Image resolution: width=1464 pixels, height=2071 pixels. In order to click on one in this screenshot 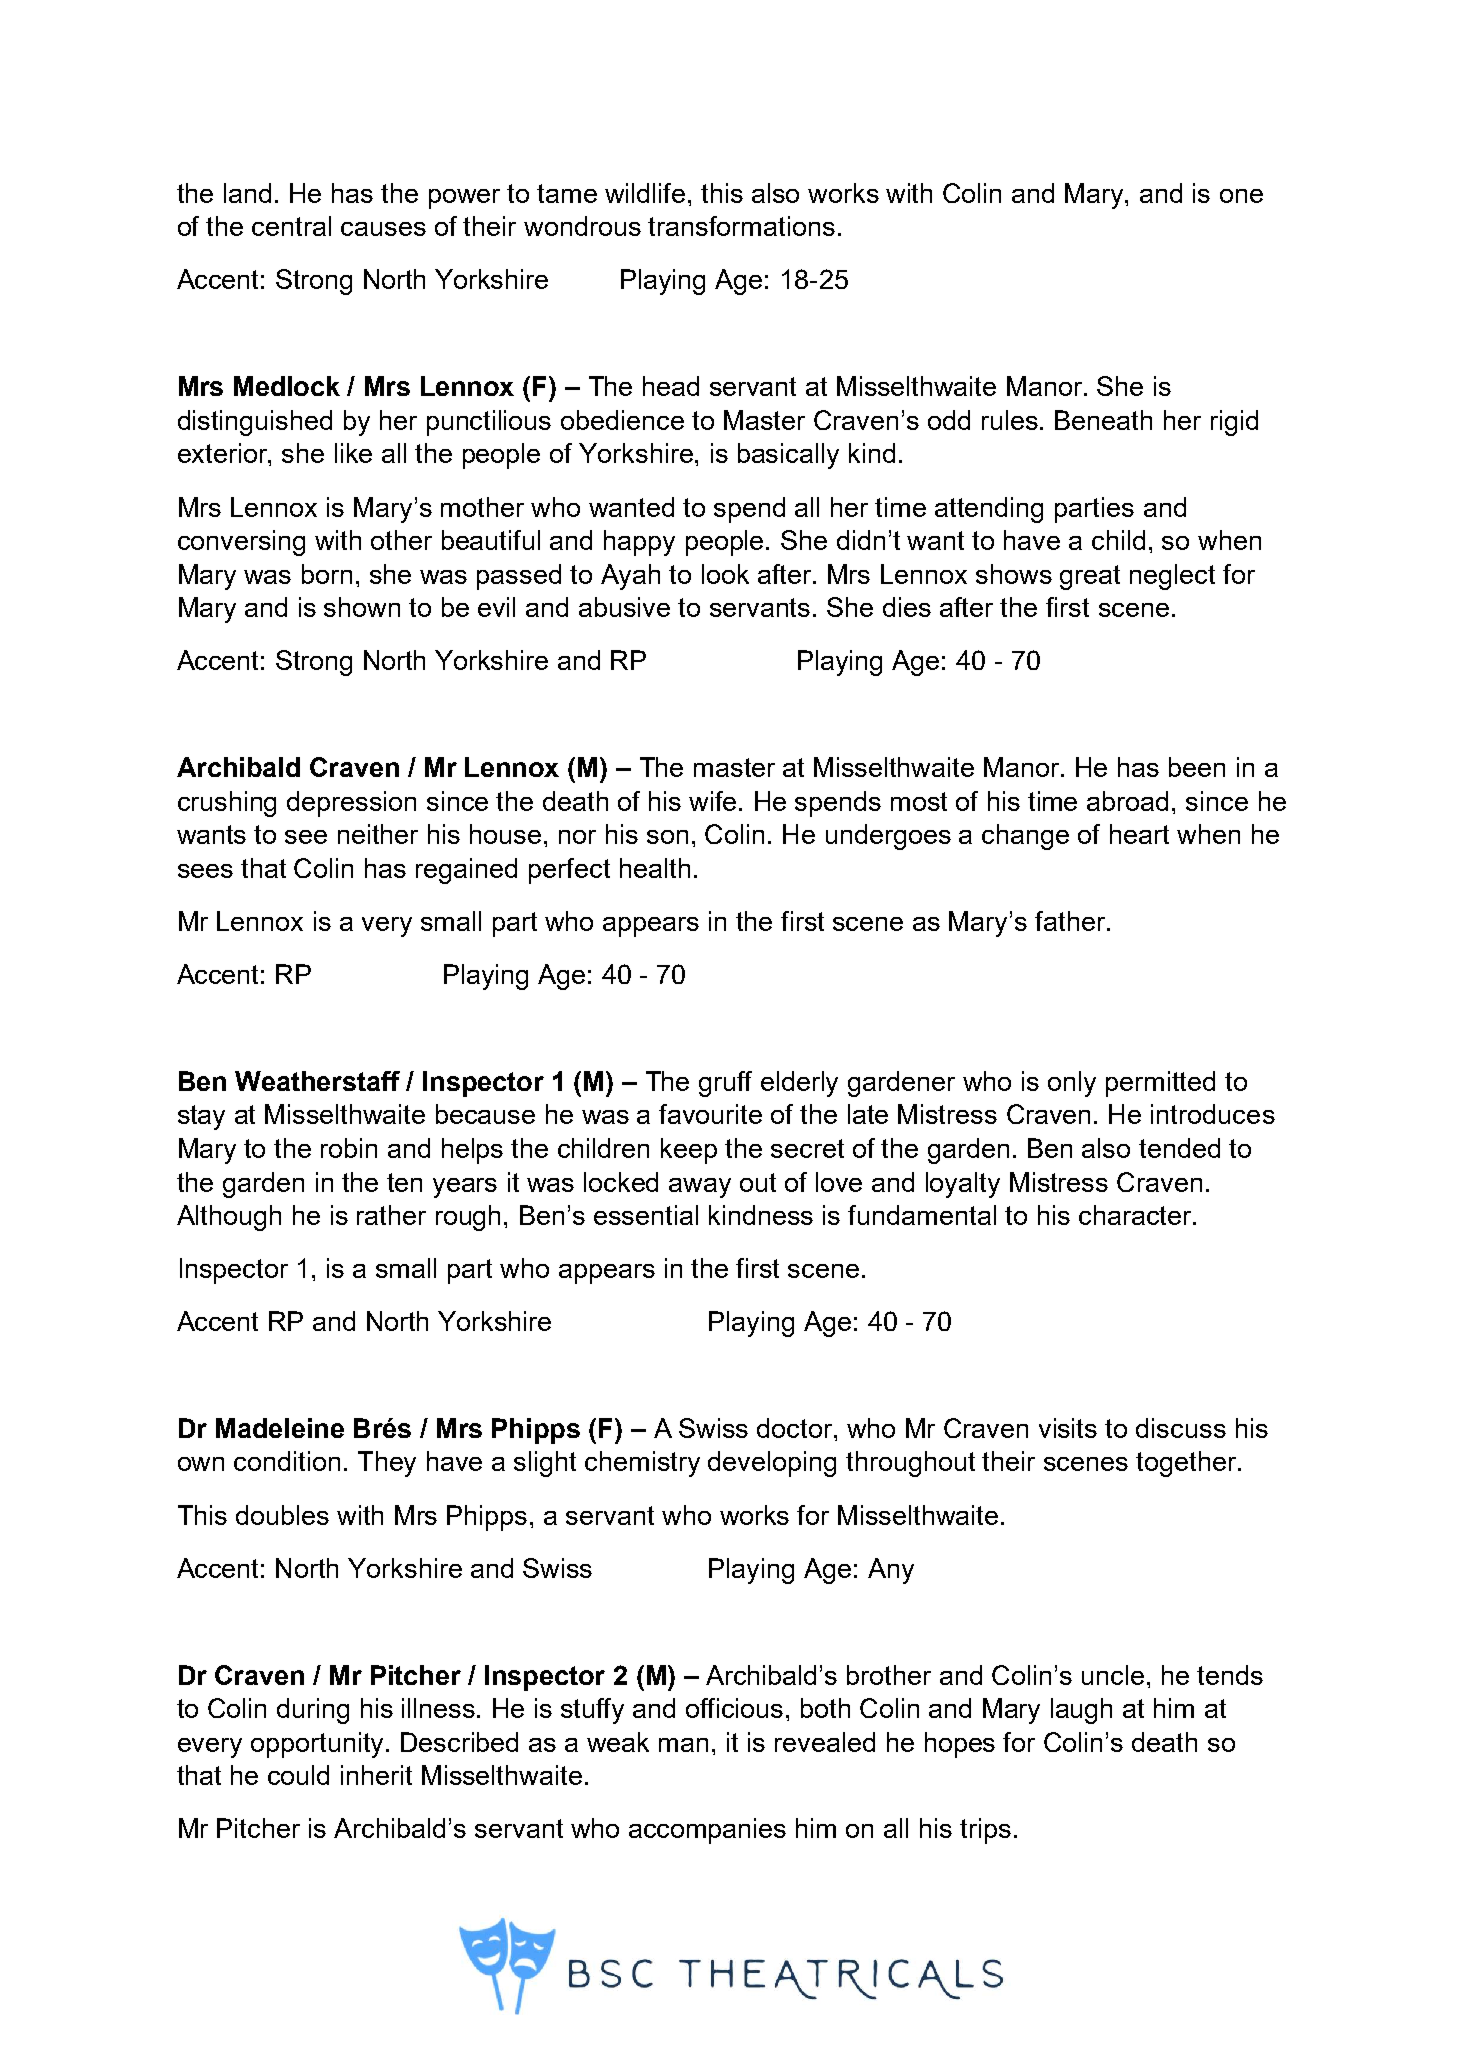, I will do `click(1241, 196)`.
